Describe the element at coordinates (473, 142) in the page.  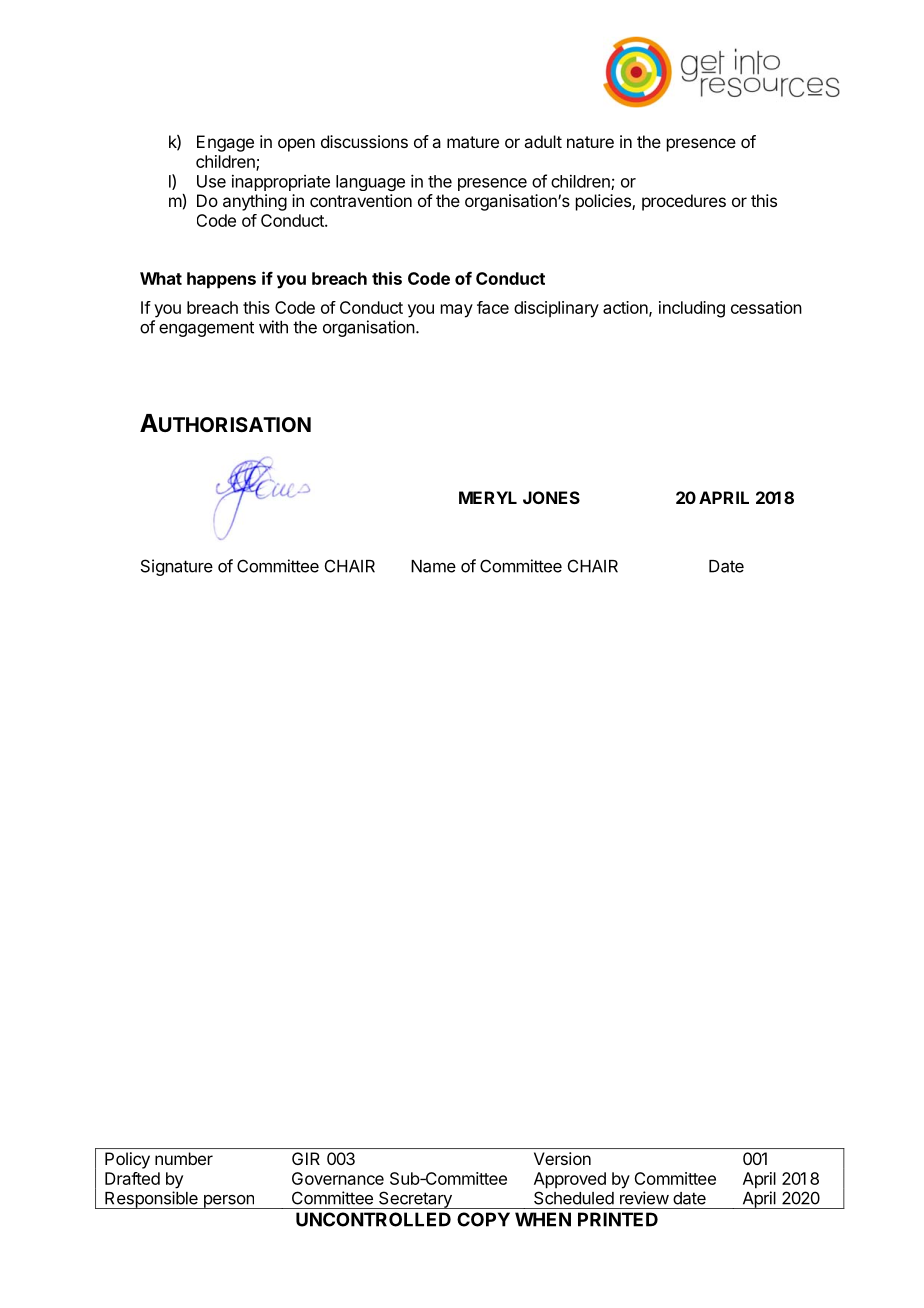
I see `mature` at that location.
